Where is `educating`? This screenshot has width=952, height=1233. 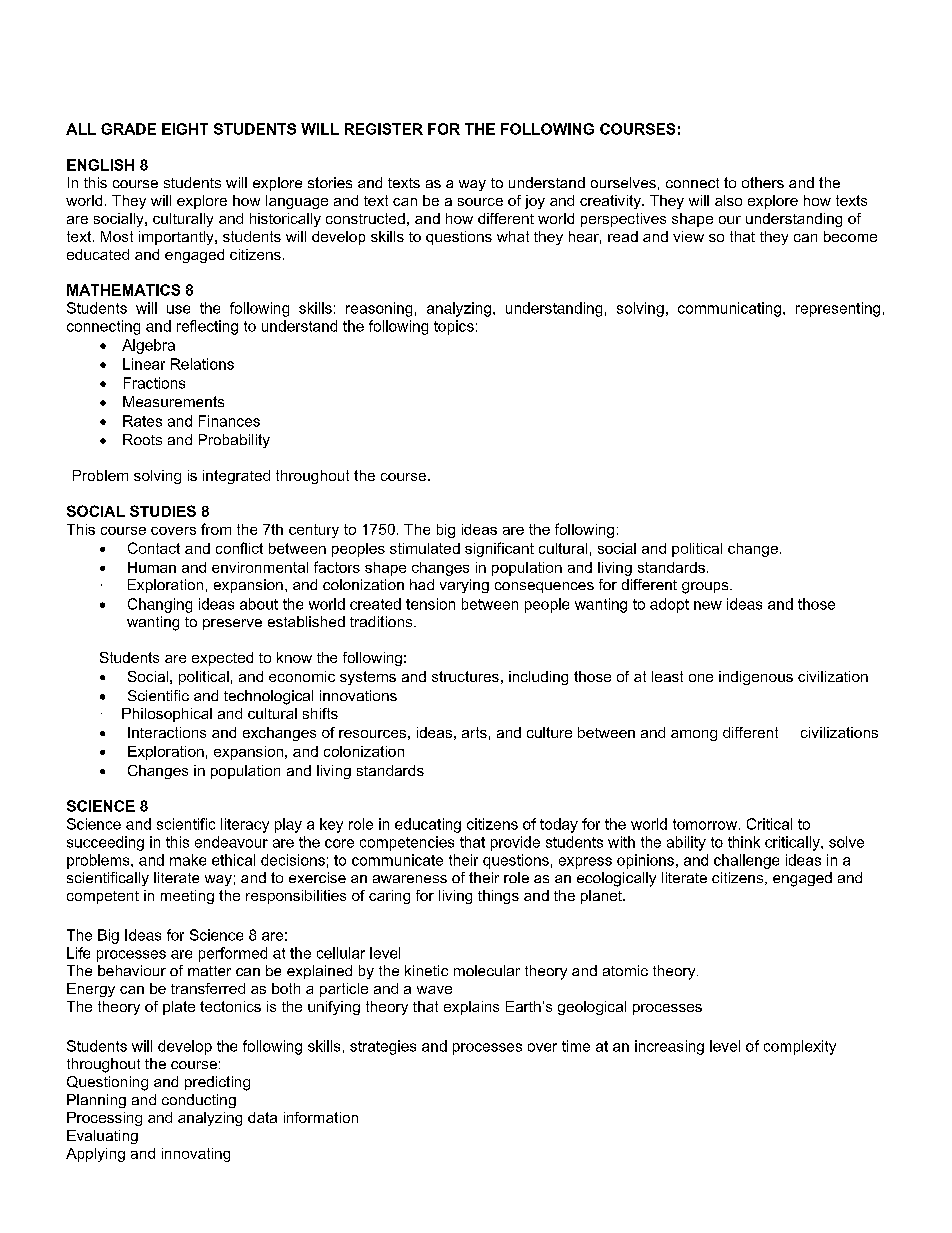 educating is located at coordinates (428, 825).
